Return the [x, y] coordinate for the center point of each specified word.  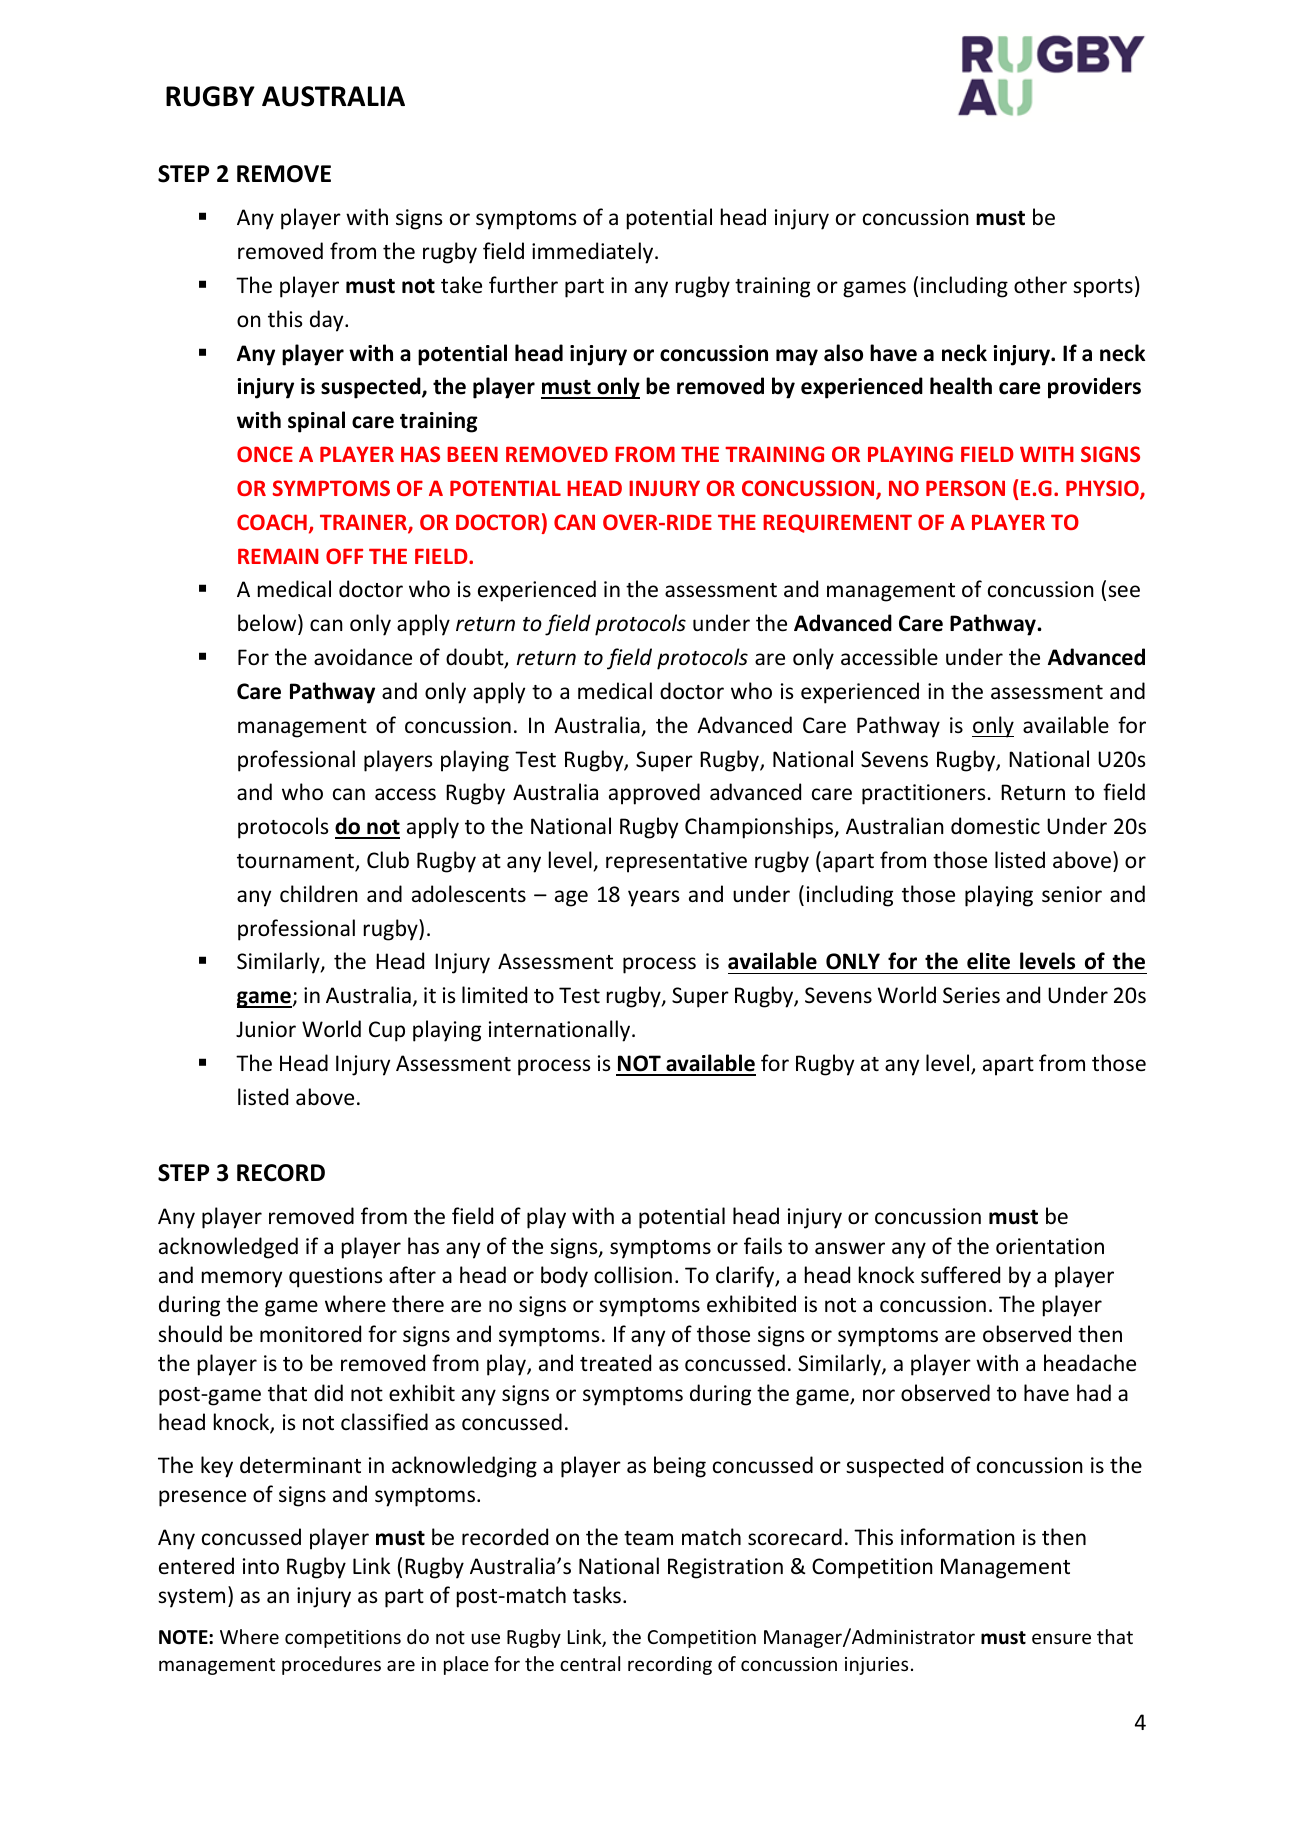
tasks [597, 1595]
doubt [476, 658]
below [268, 624]
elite [988, 961]
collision [633, 1275]
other [1040, 285]
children [319, 894]
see [1124, 591]
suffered [960, 1275]
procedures [331, 1665]
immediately [594, 253]
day [328, 321]
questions [335, 1277]
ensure [1061, 1638]
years [653, 898]
